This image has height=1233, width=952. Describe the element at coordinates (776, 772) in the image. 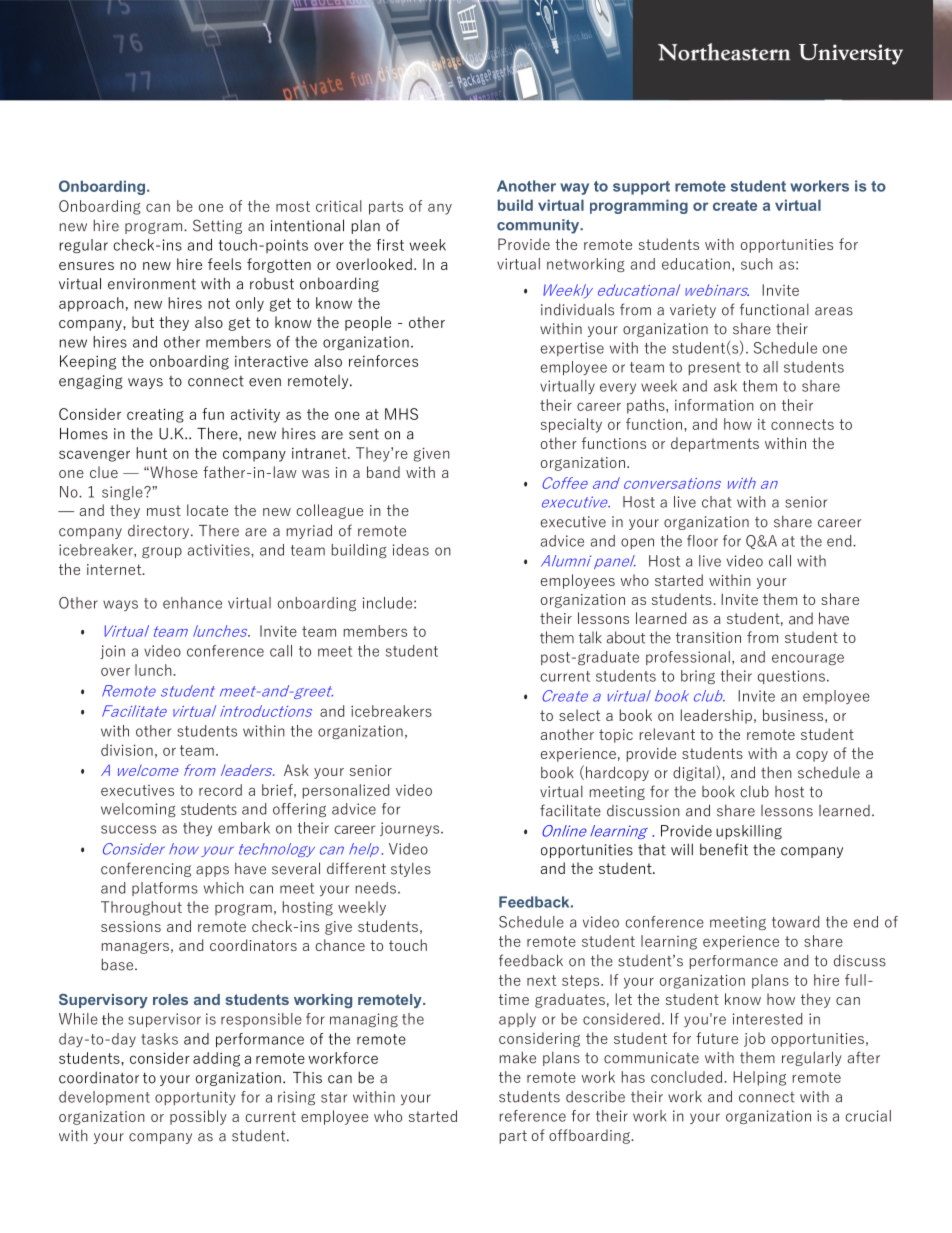

I see `then` at that location.
